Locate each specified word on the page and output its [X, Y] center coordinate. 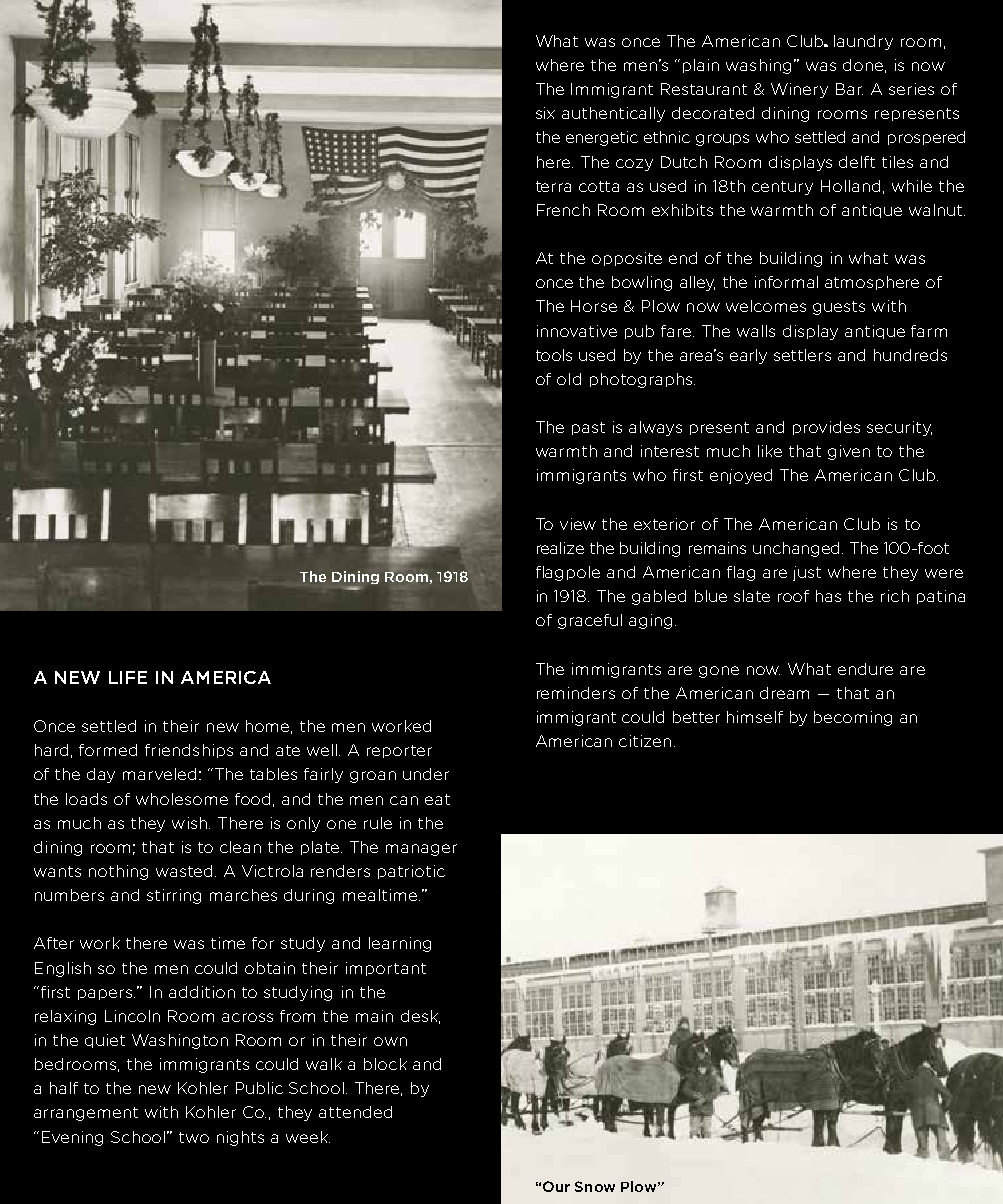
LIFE [128, 677]
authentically [613, 114]
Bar [849, 89]
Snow [595, 1186]
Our [556, 1186]
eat [437, 799]
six [545, 113]
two [194, 1137]
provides [826, 428]
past [588, 428]
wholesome [182, 799]
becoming [853, 718]
